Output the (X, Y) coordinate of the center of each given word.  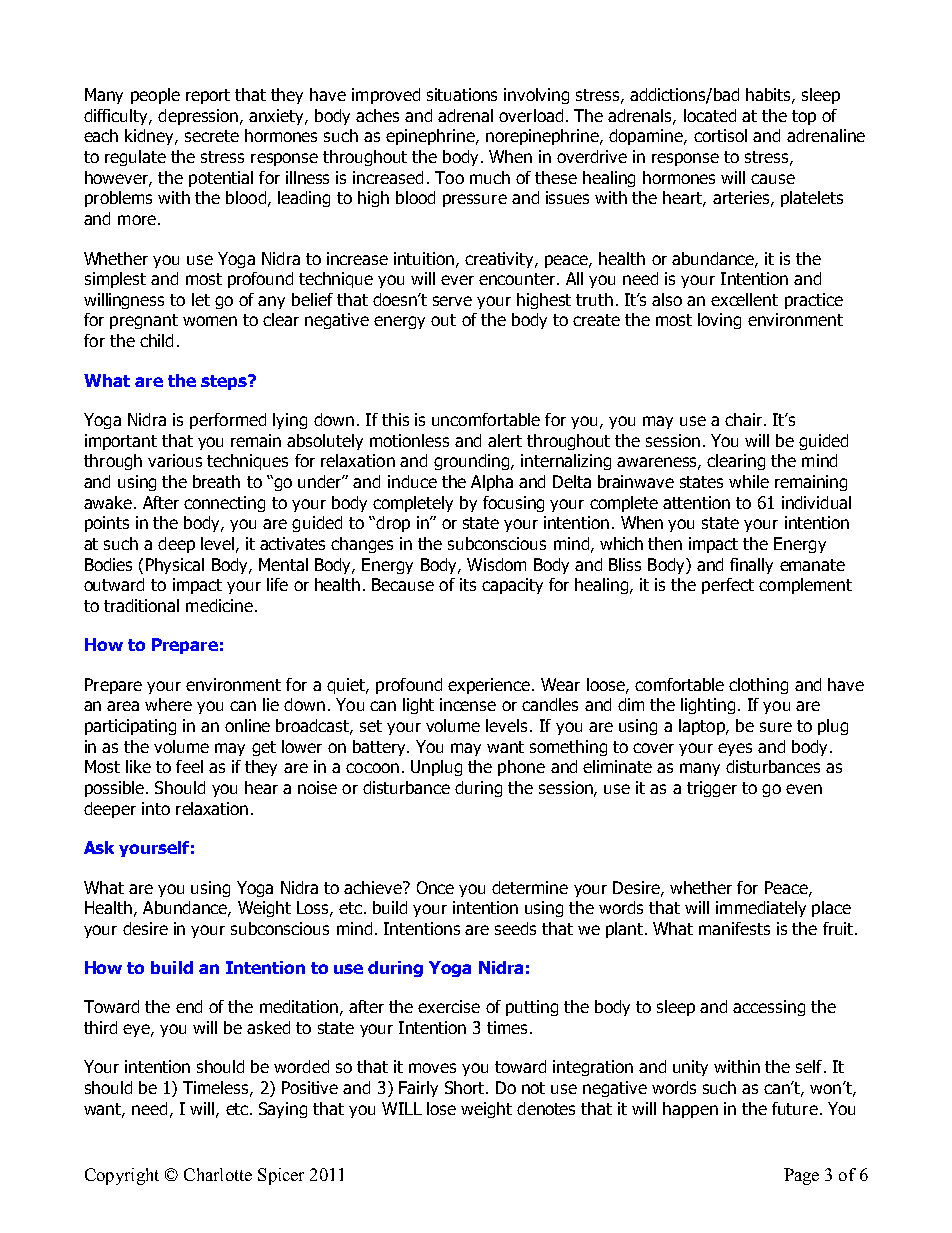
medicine (219, 605)
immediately (761, 909)
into (156, 808)
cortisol (720, 135)
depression (199, 117)
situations (462, 94)
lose (441, 1108)
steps (225, 382)
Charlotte (218, 1174)
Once (435, 887)
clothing (758, 686)
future (795, 1108)
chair (743, 419)
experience (489, 686)
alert (505, 440)
